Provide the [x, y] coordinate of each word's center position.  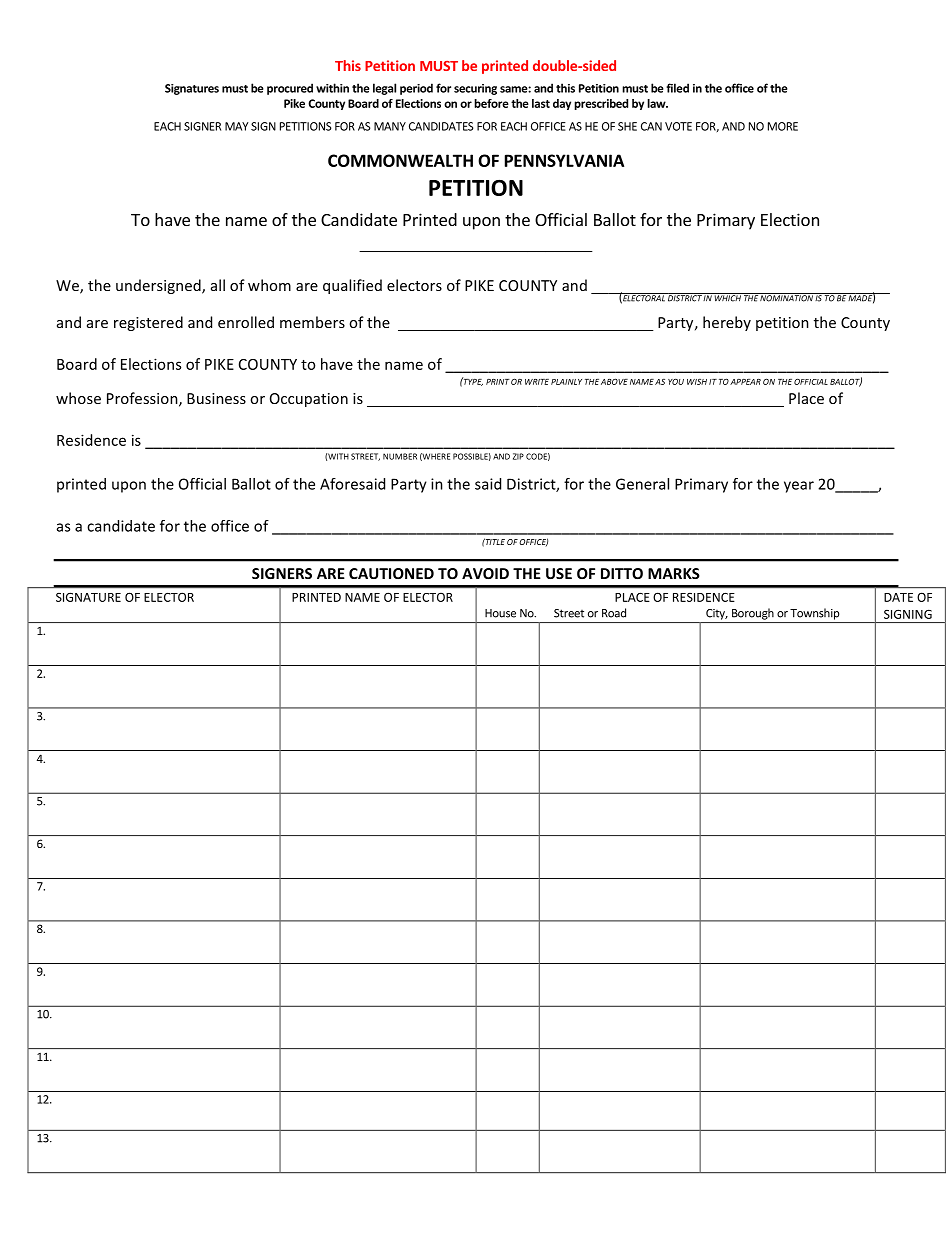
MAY [237, 126]
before [491, 103]
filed [677, 88]
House [500, 613]
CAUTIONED [391, 573]
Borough [753, 614]
